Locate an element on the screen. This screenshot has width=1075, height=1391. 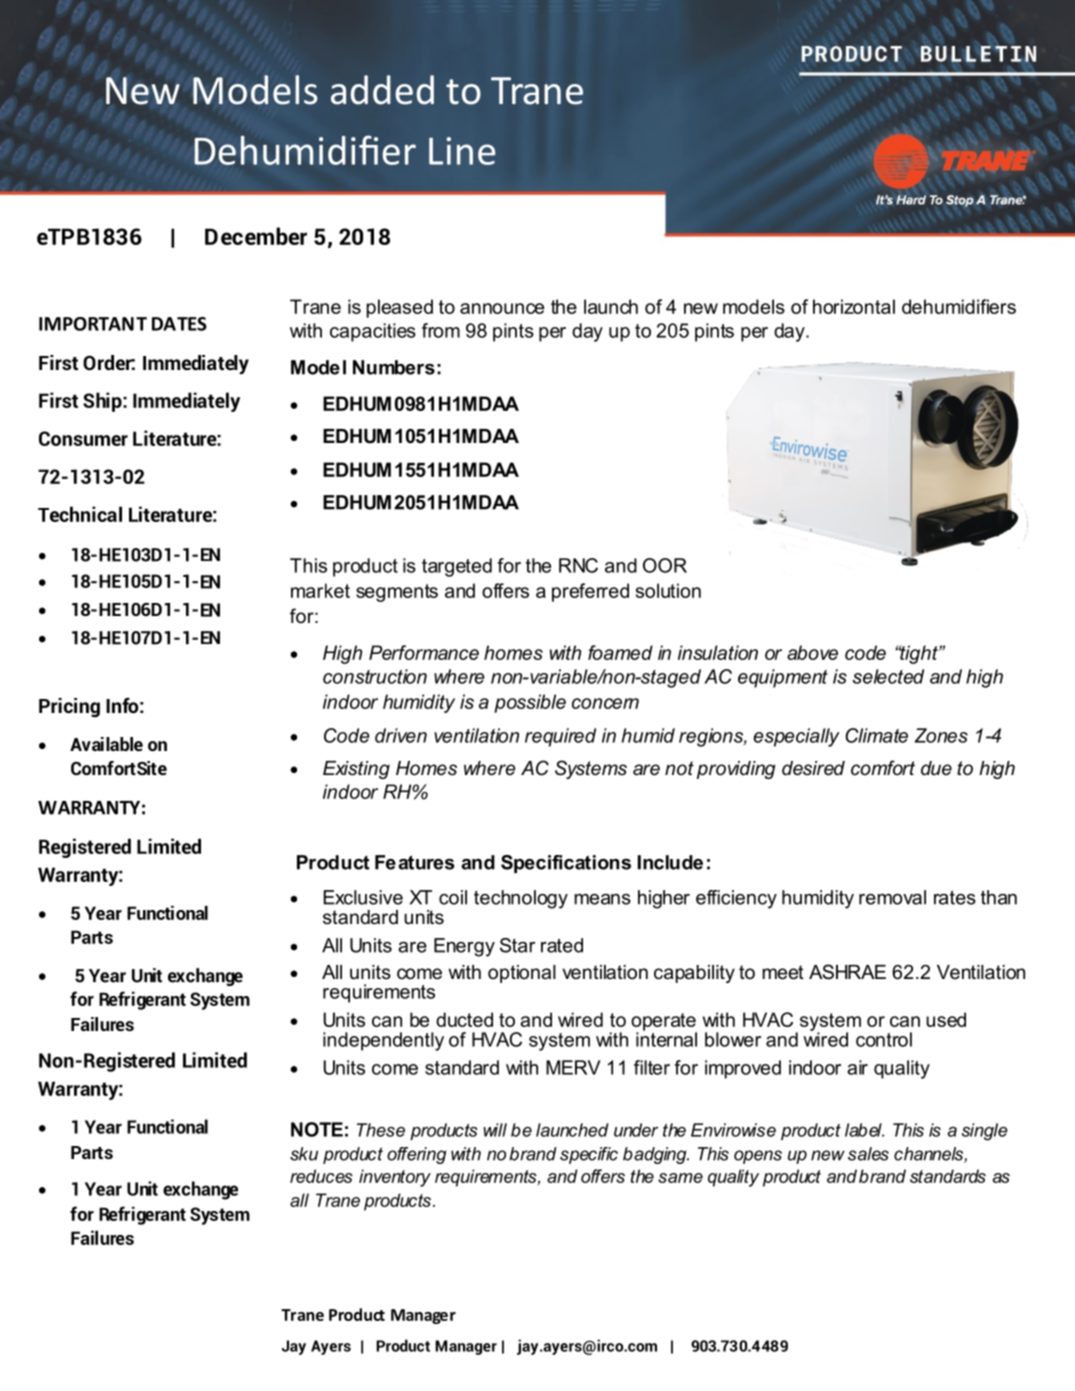
exchange is located at coordinates (200, 1190).
